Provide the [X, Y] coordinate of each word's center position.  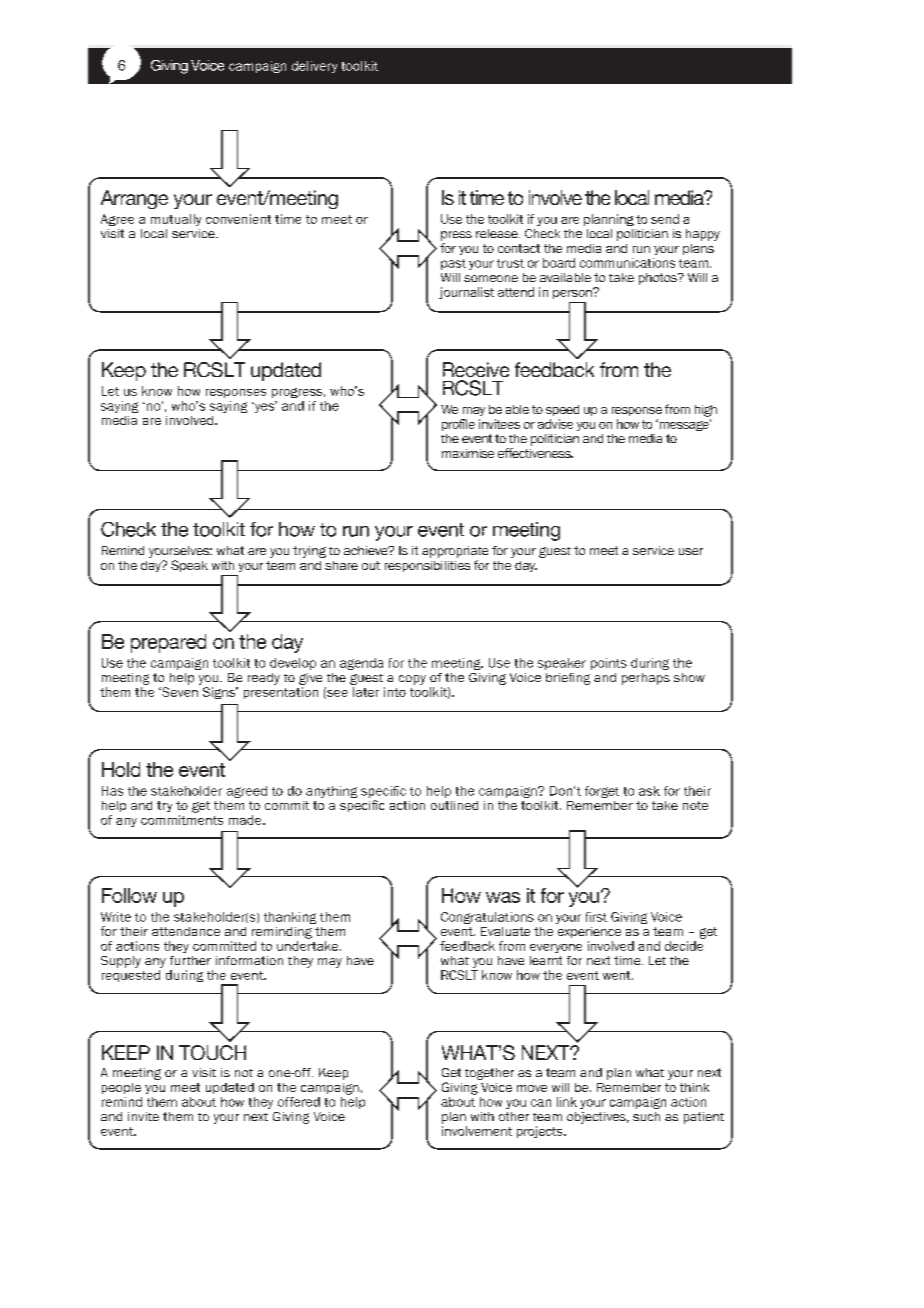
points [609, 664]
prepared [168, 643]
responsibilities [427, 566]
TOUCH [212, 1052]
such [646, 1116]
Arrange [134, 199]
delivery [314, 67]
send [665, 219]
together [489, 1074]
